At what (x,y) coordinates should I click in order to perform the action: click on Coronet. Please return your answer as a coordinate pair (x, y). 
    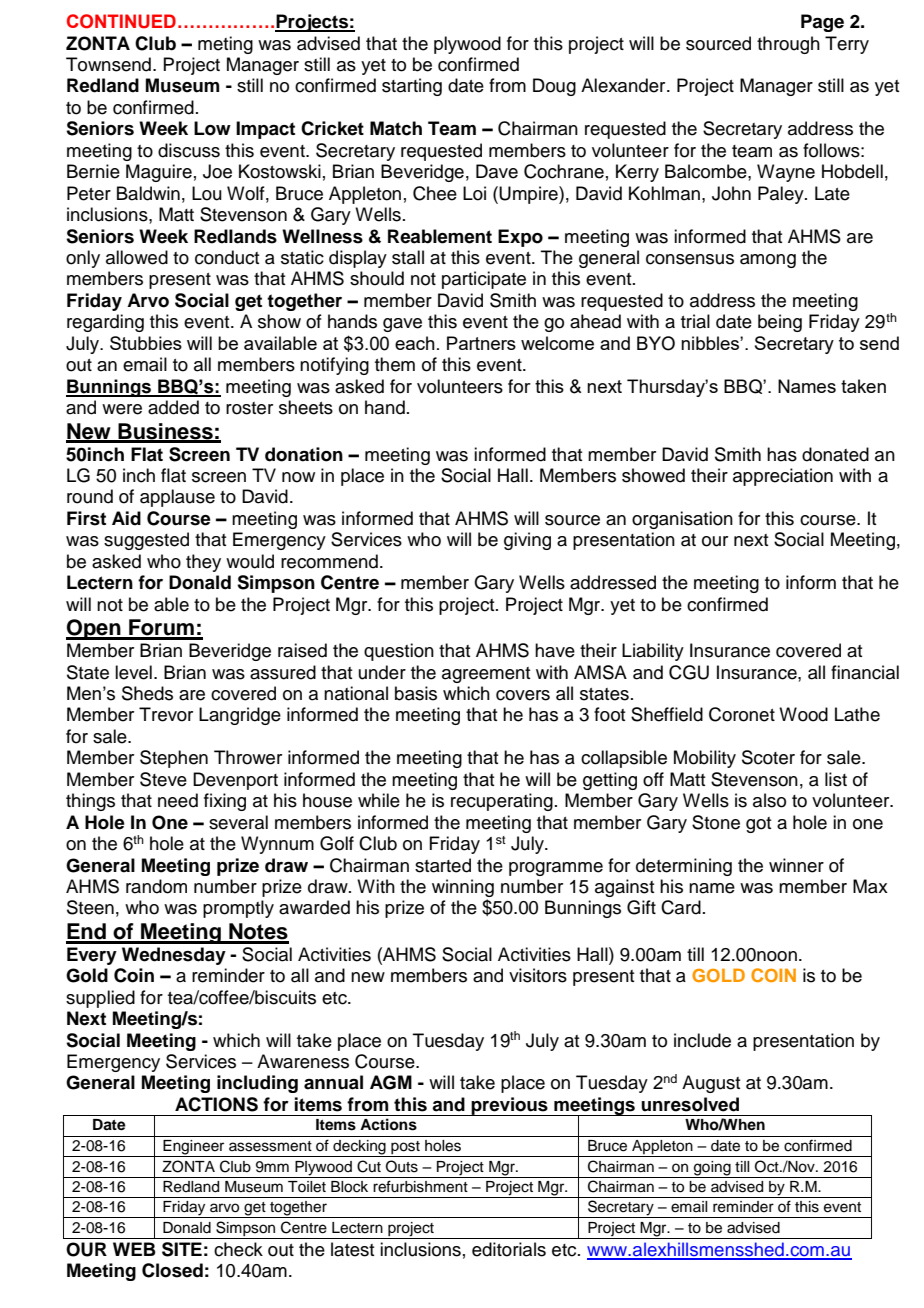
    Looking at the image, I should click on (742, 714).
